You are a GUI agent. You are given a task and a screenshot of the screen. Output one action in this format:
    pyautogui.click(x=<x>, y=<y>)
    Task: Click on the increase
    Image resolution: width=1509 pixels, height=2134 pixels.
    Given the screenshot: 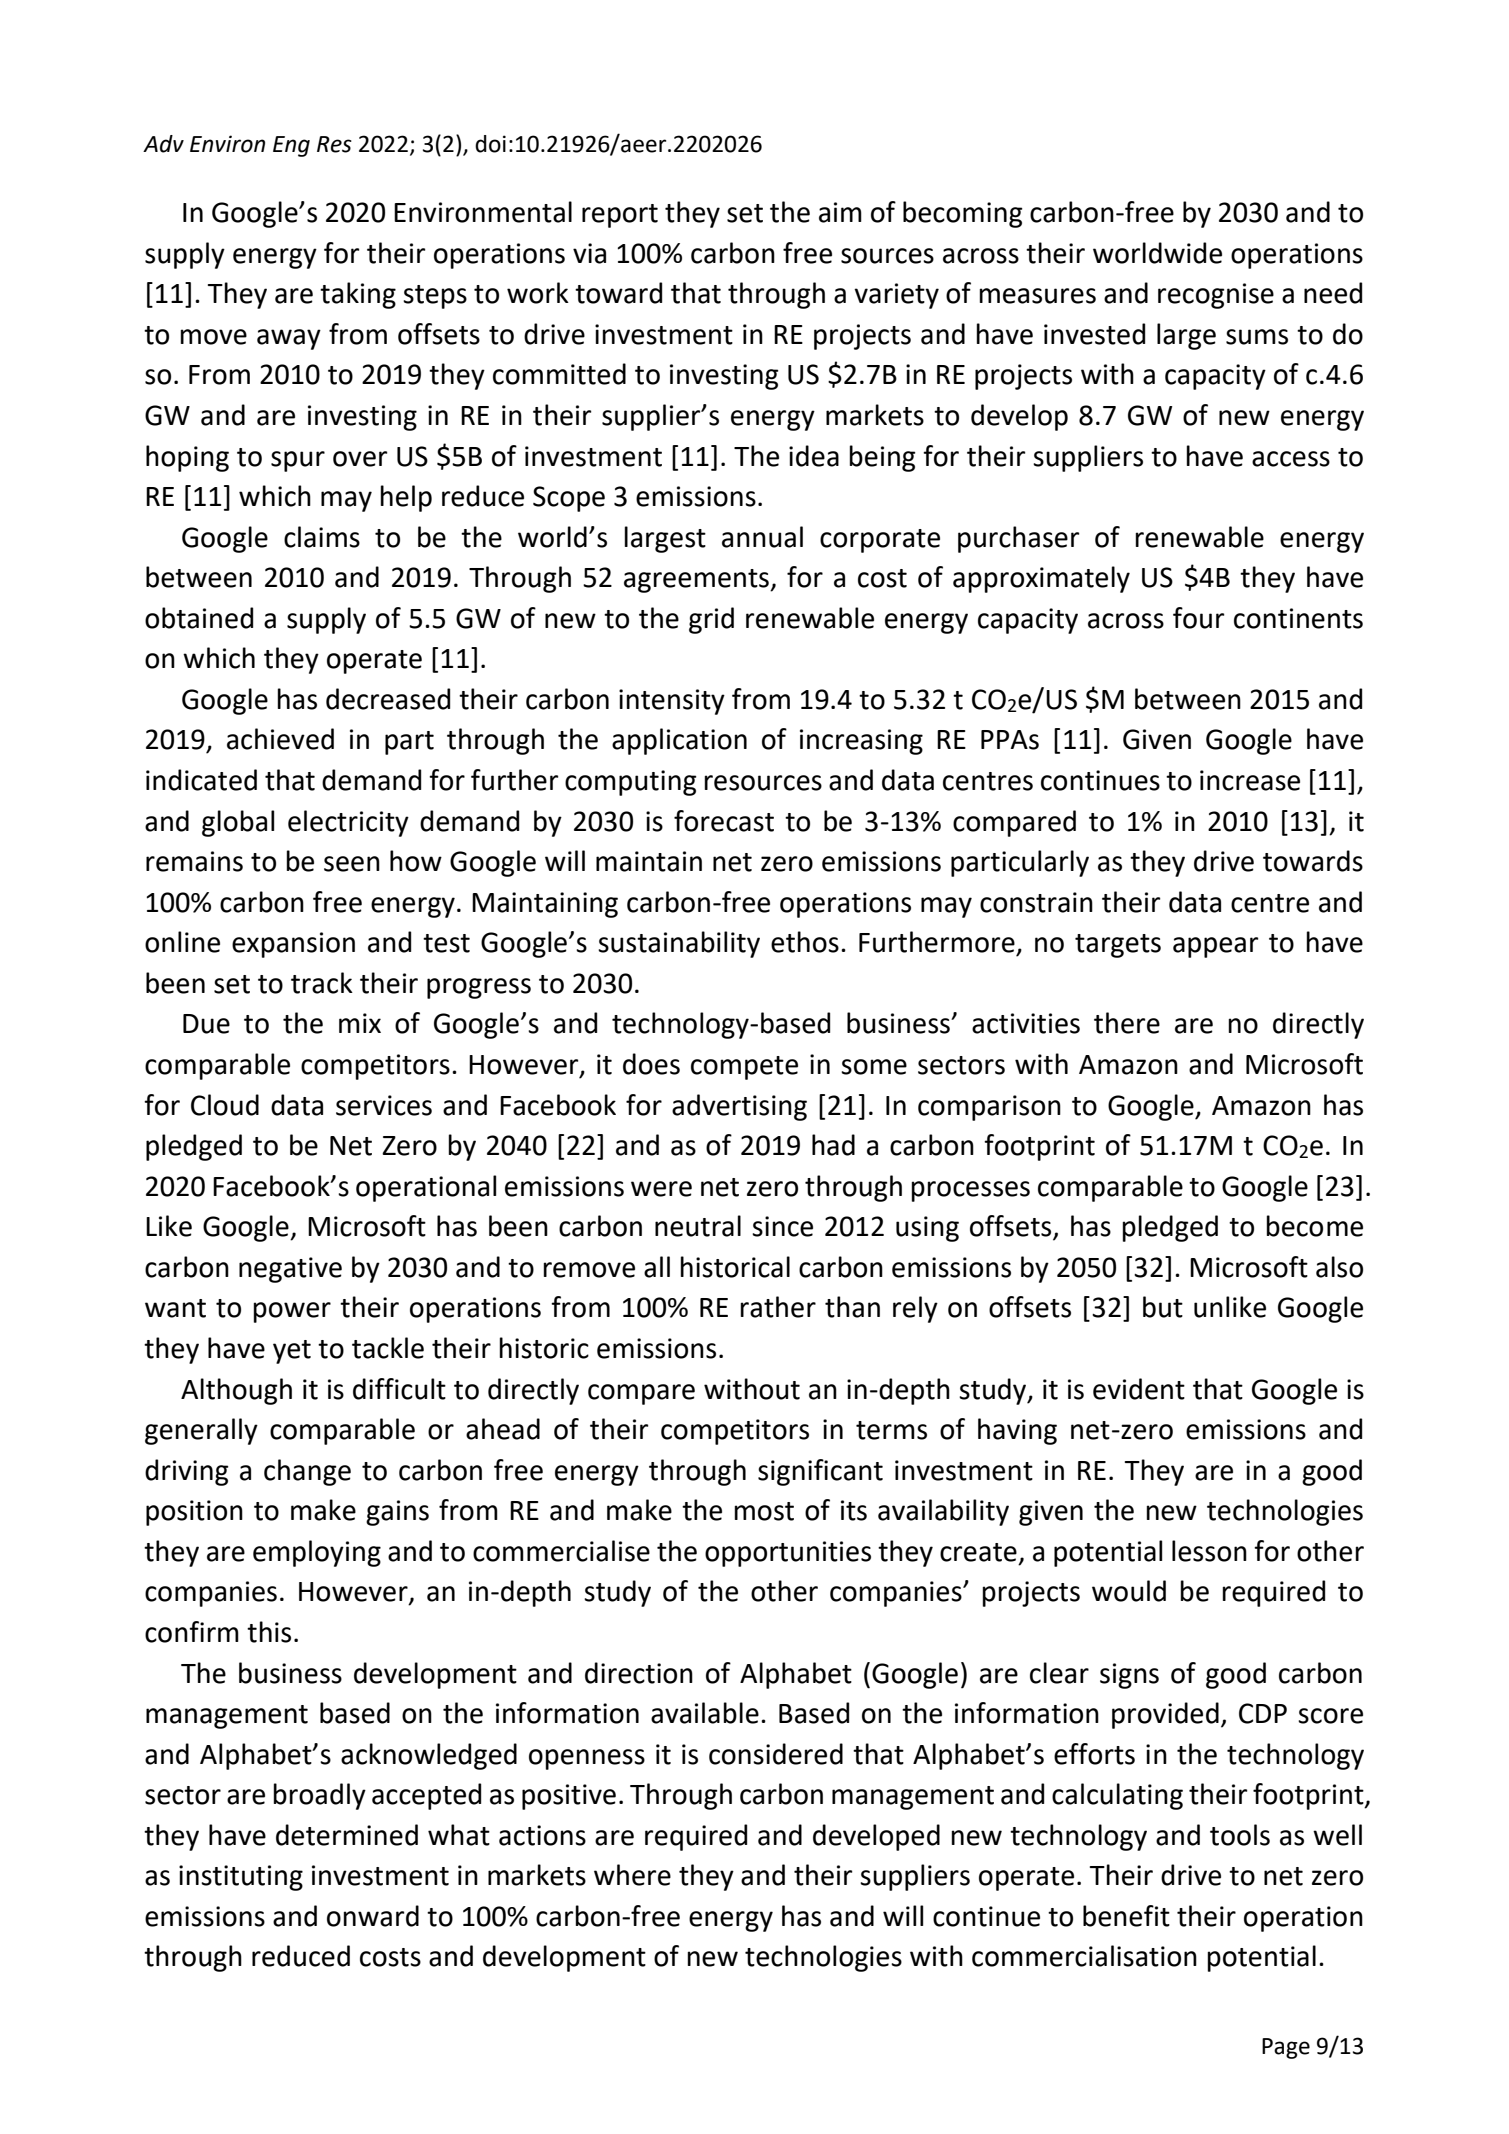 What is the action you would take?
    pyautogui.click(x=1250, y=780)
